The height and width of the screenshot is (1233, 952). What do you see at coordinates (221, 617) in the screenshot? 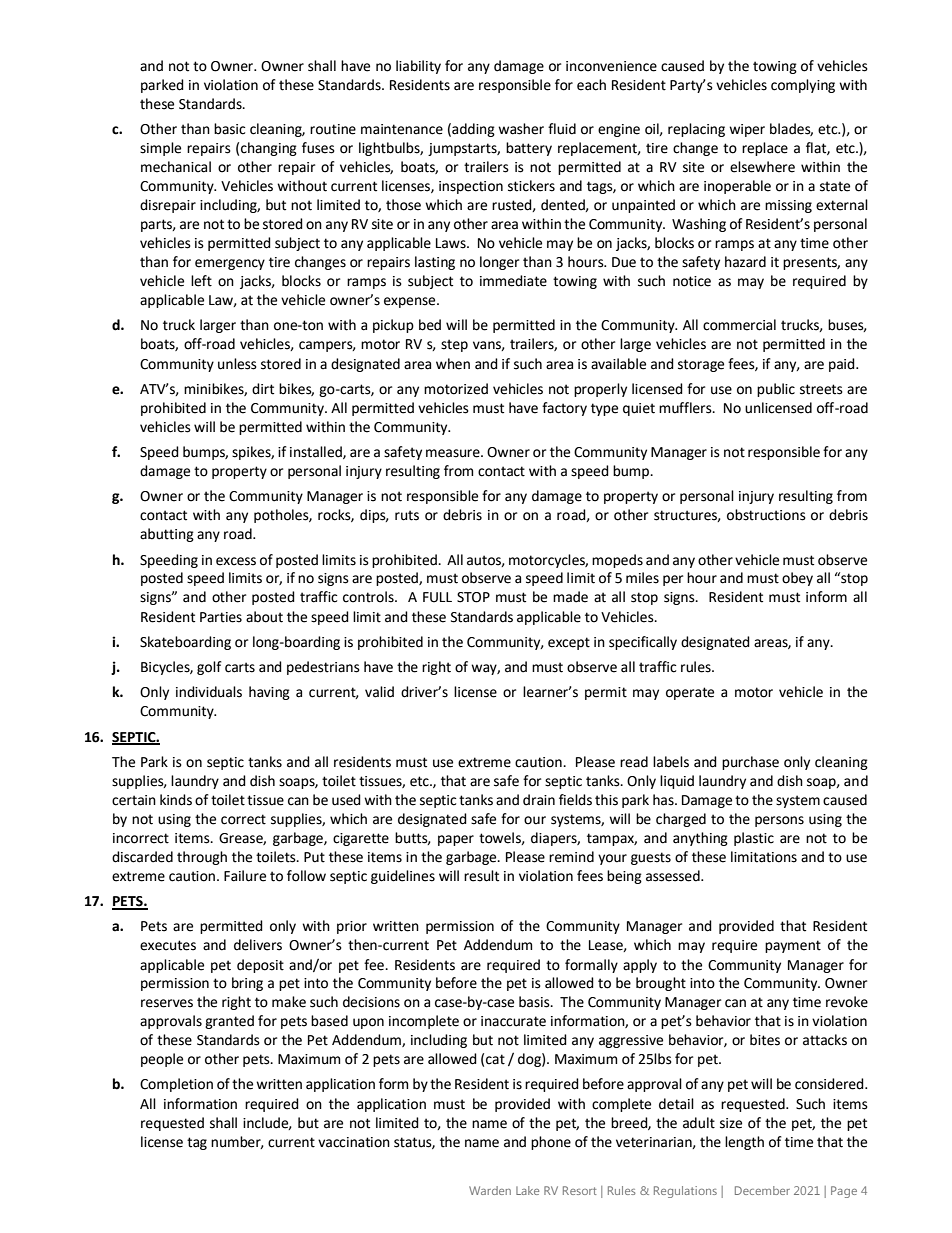
I see `Parties` at bounding box center [221, 617].
